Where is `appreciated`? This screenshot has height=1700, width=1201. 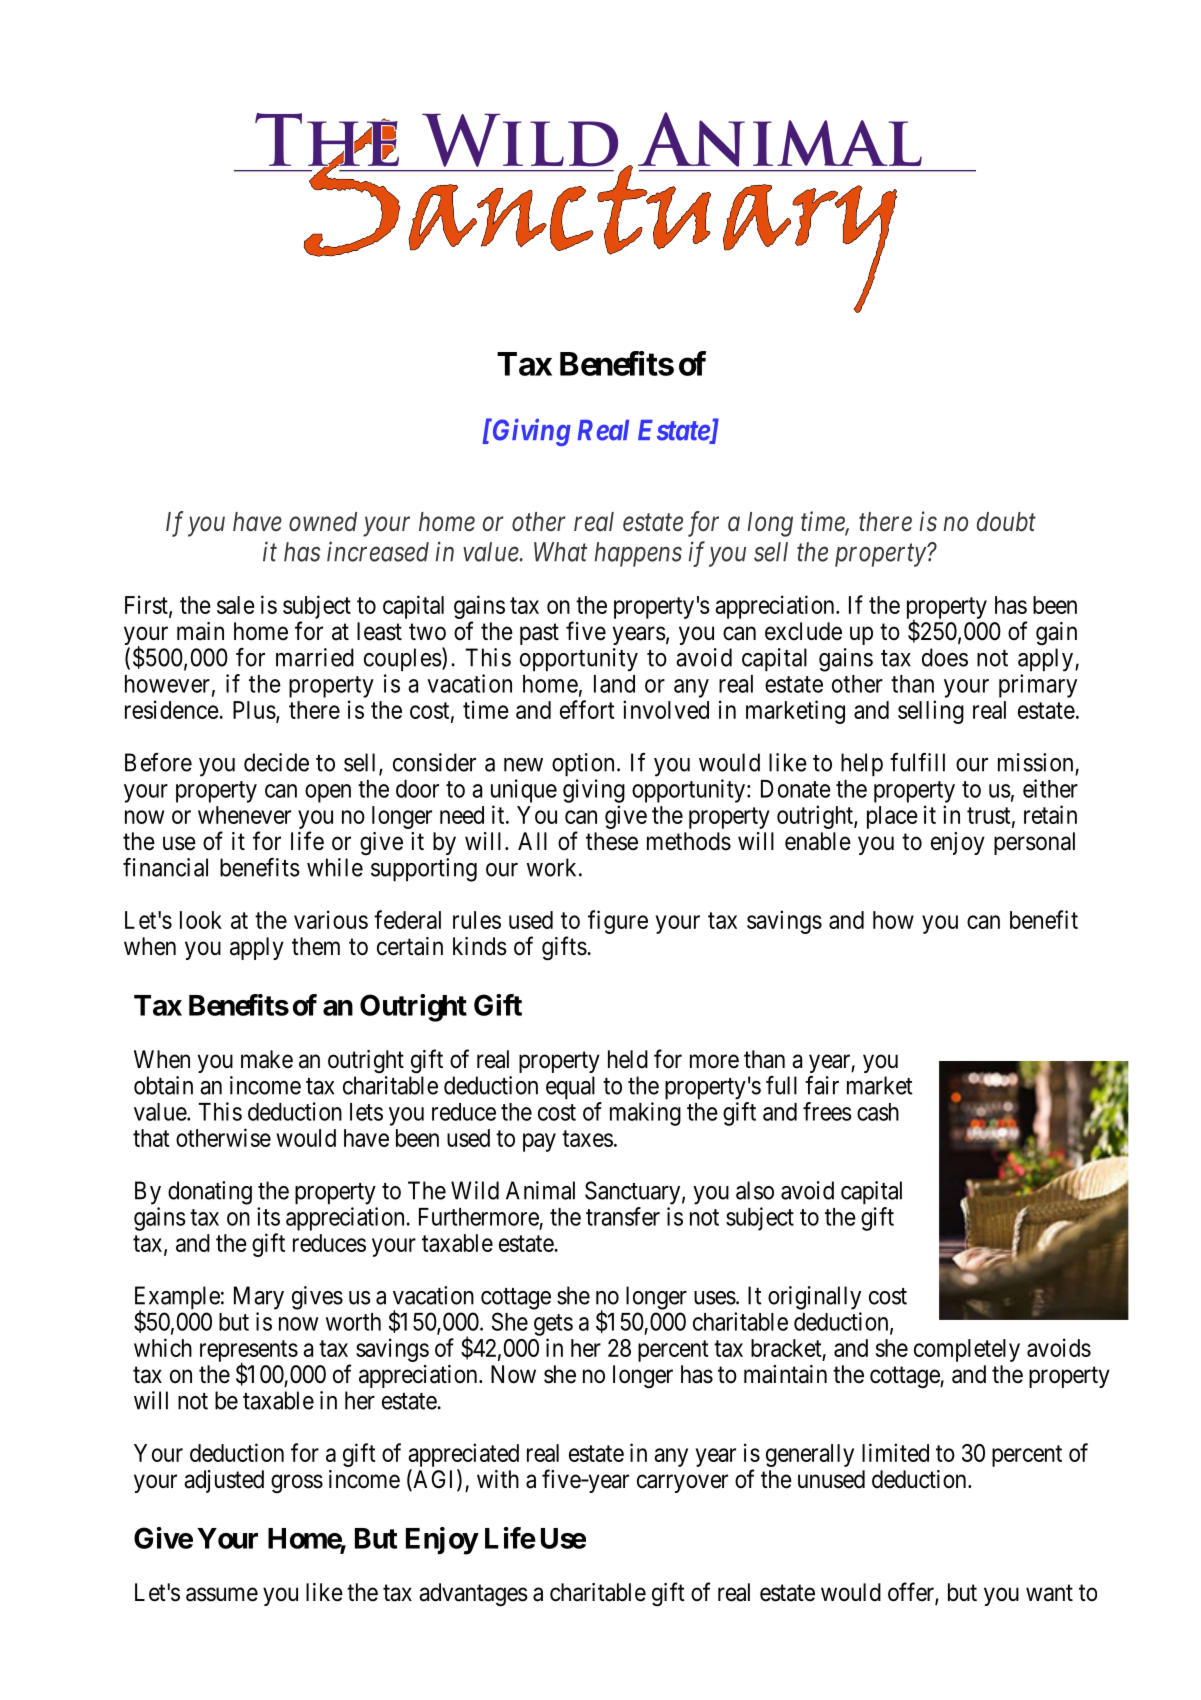
appreciated is located at coordinates (463, 1455).
